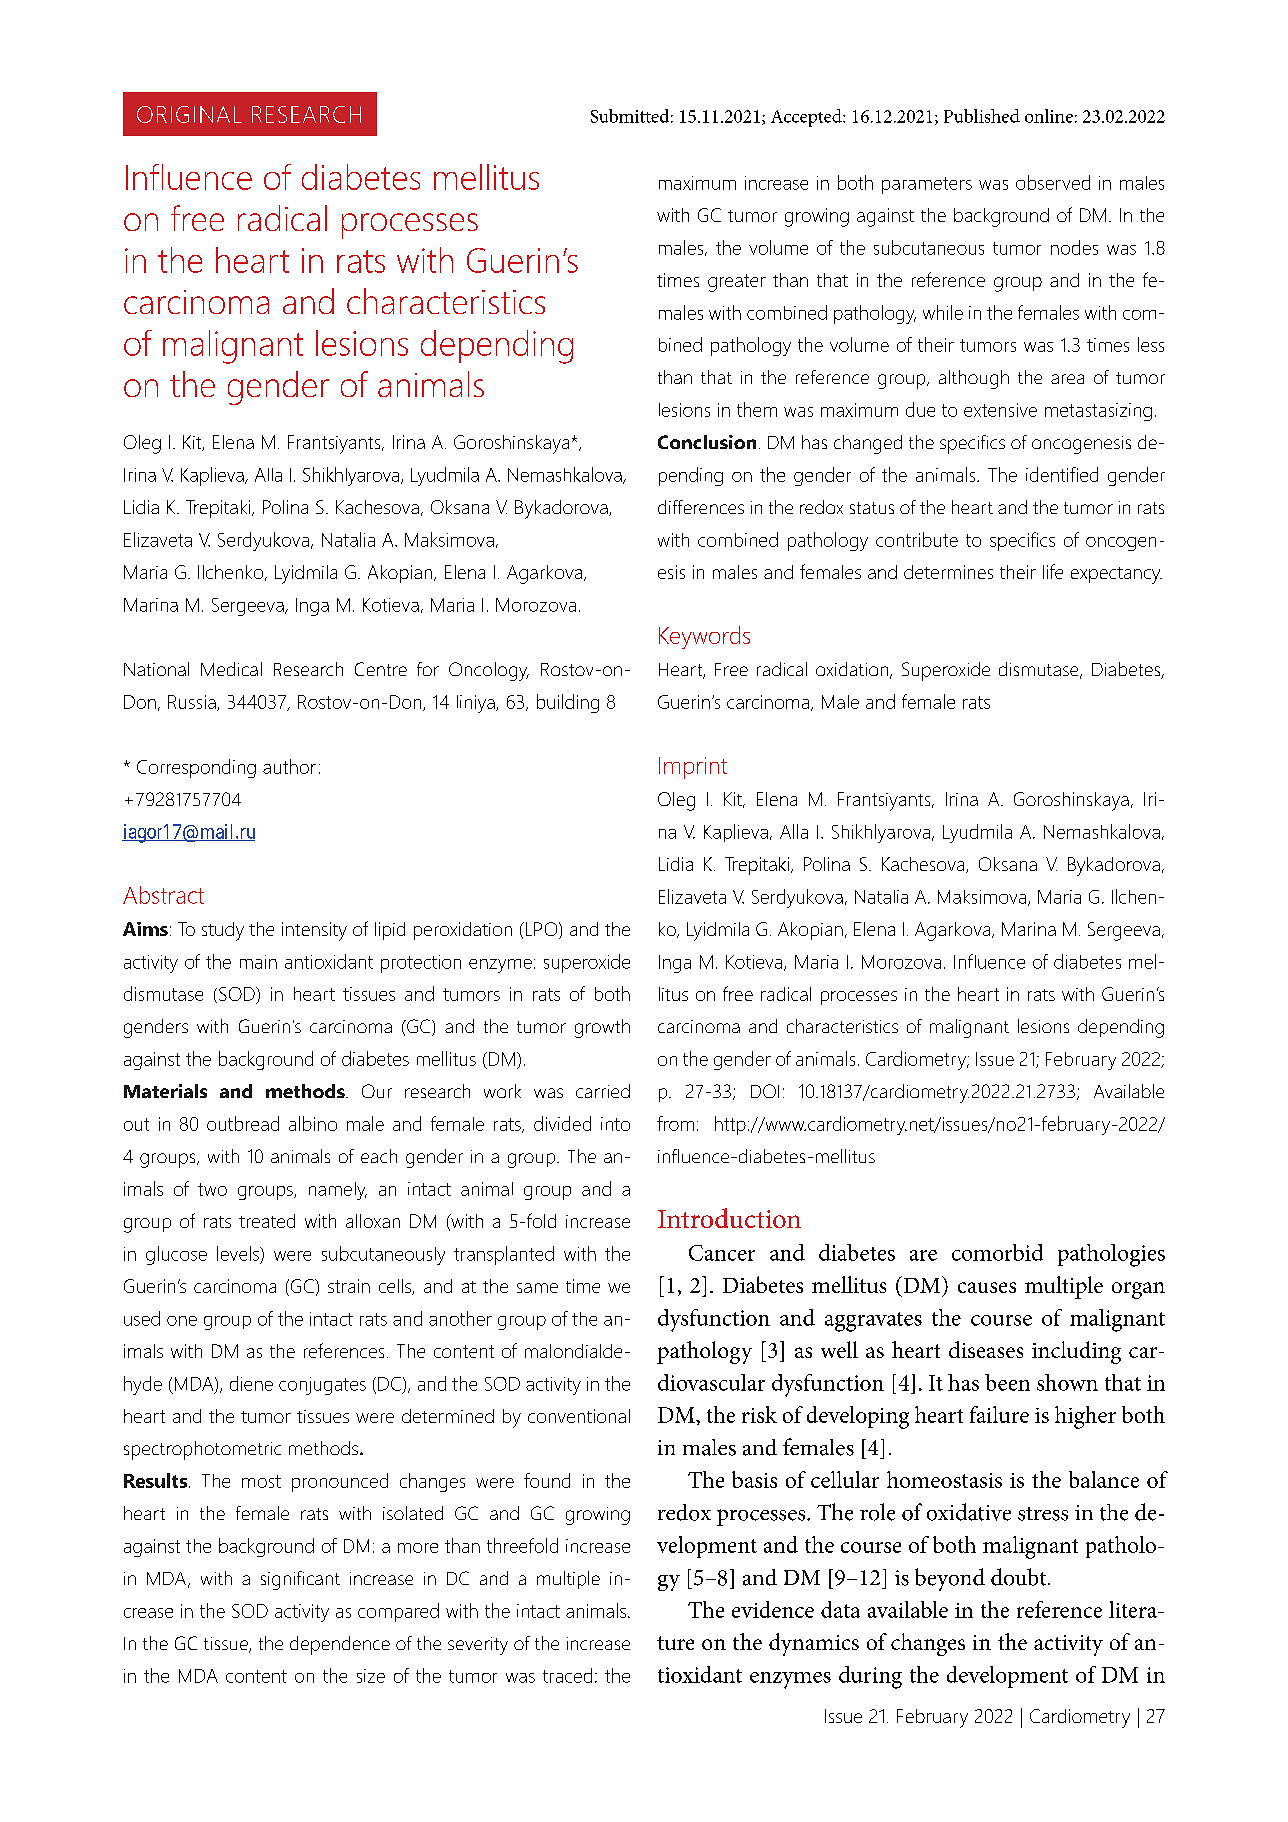 Image resolution: width=1288 pixels, height=1822 pixels. Describe the element at coordinates (1053, 571) in the screenshot. I see `life` at that location.
